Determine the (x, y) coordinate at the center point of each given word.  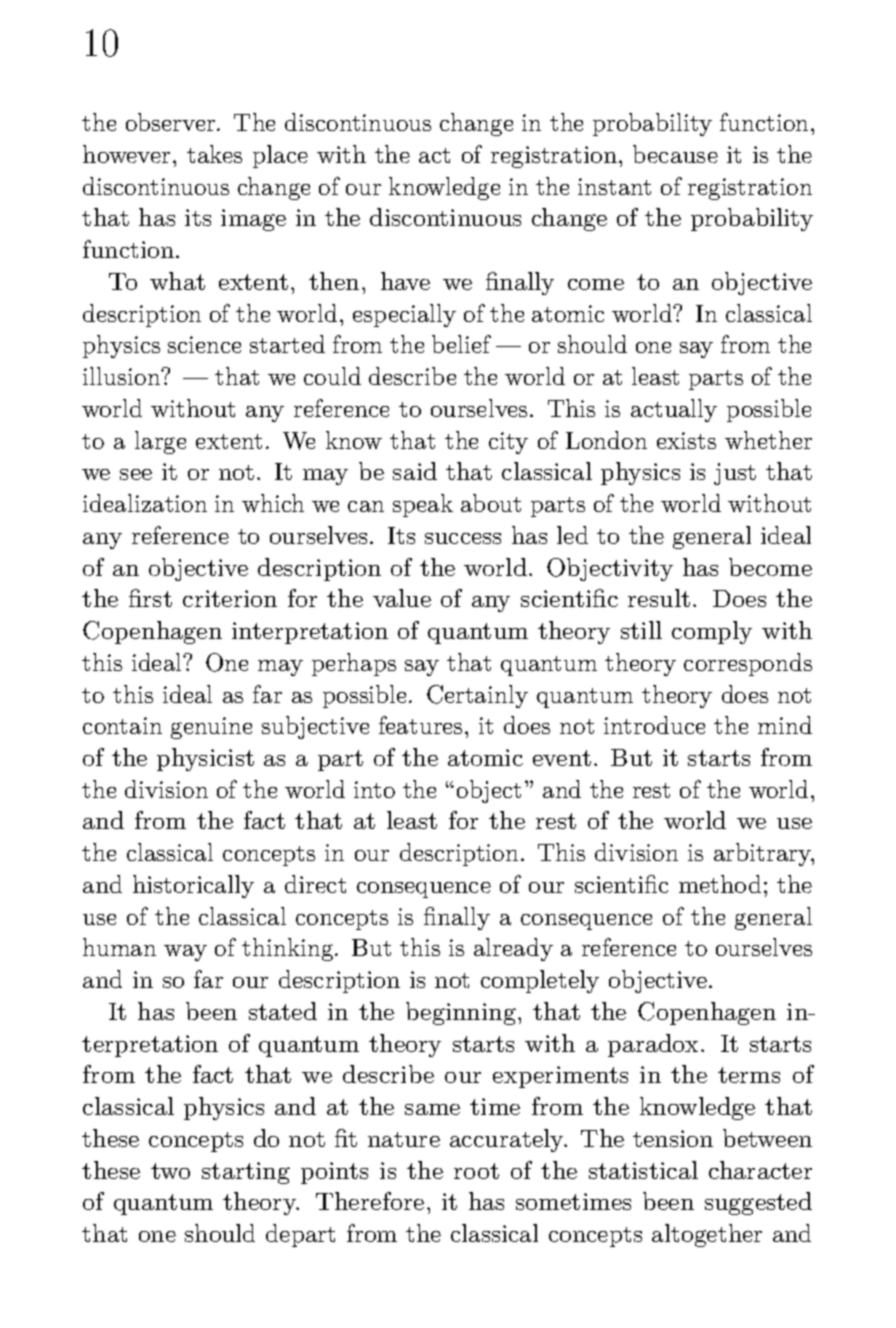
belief (461, 344)
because (675, 154)
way (185, 953)
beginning (461, 1013)
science (204, 344)
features (420, 725)
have (405, 281)
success (463, 538)
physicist (205, 759)
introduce (654, 725)
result (659, 598)
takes (214, 154)
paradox (653, 1045)
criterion (230, 598)
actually (674, 410)
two (170, 1171)
